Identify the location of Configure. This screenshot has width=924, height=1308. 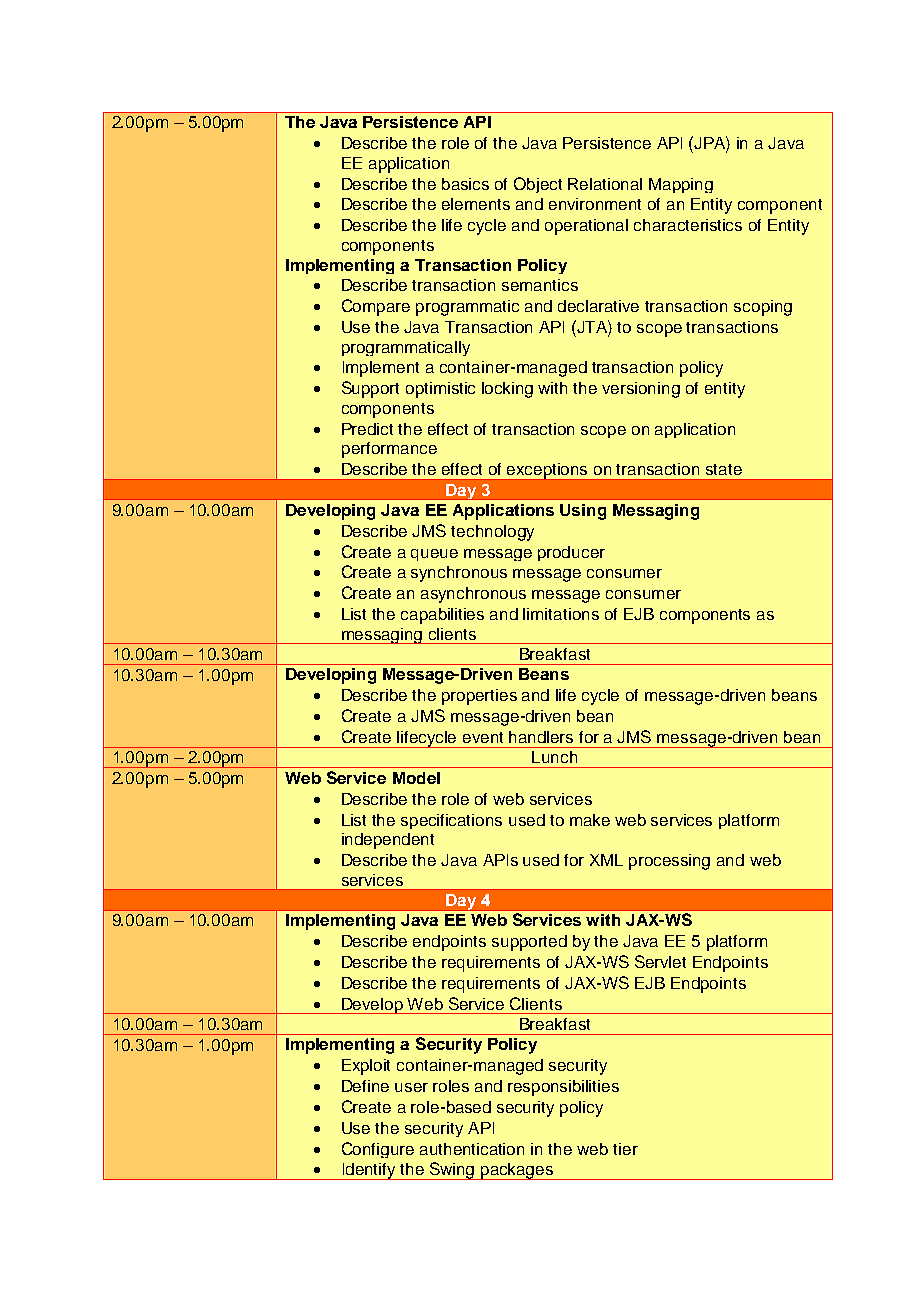
(378, 1150).
